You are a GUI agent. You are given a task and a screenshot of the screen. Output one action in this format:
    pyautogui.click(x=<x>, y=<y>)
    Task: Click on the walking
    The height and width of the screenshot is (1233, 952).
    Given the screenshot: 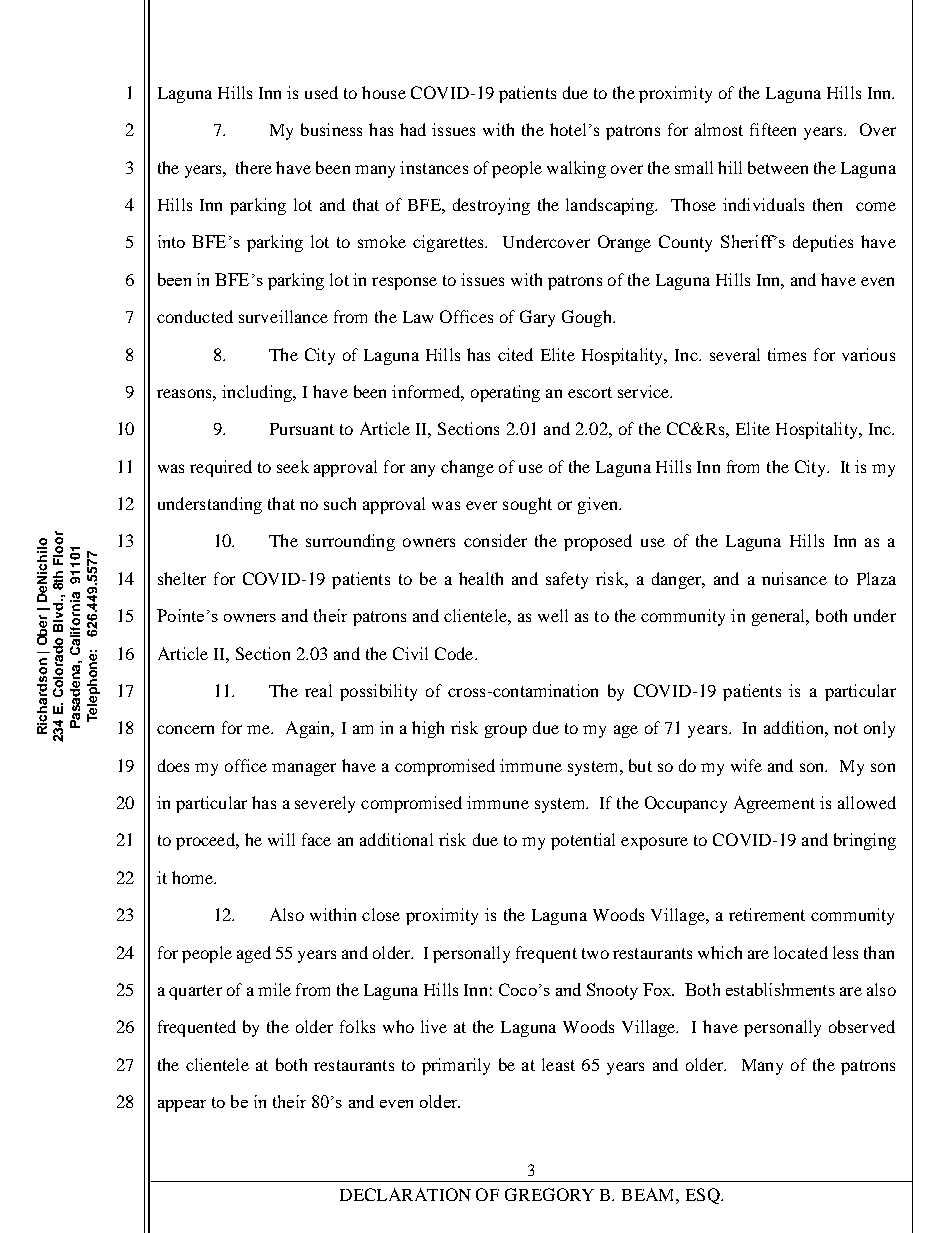 What is the action you would take?
    pyautogui.click(x=576, y=169)
